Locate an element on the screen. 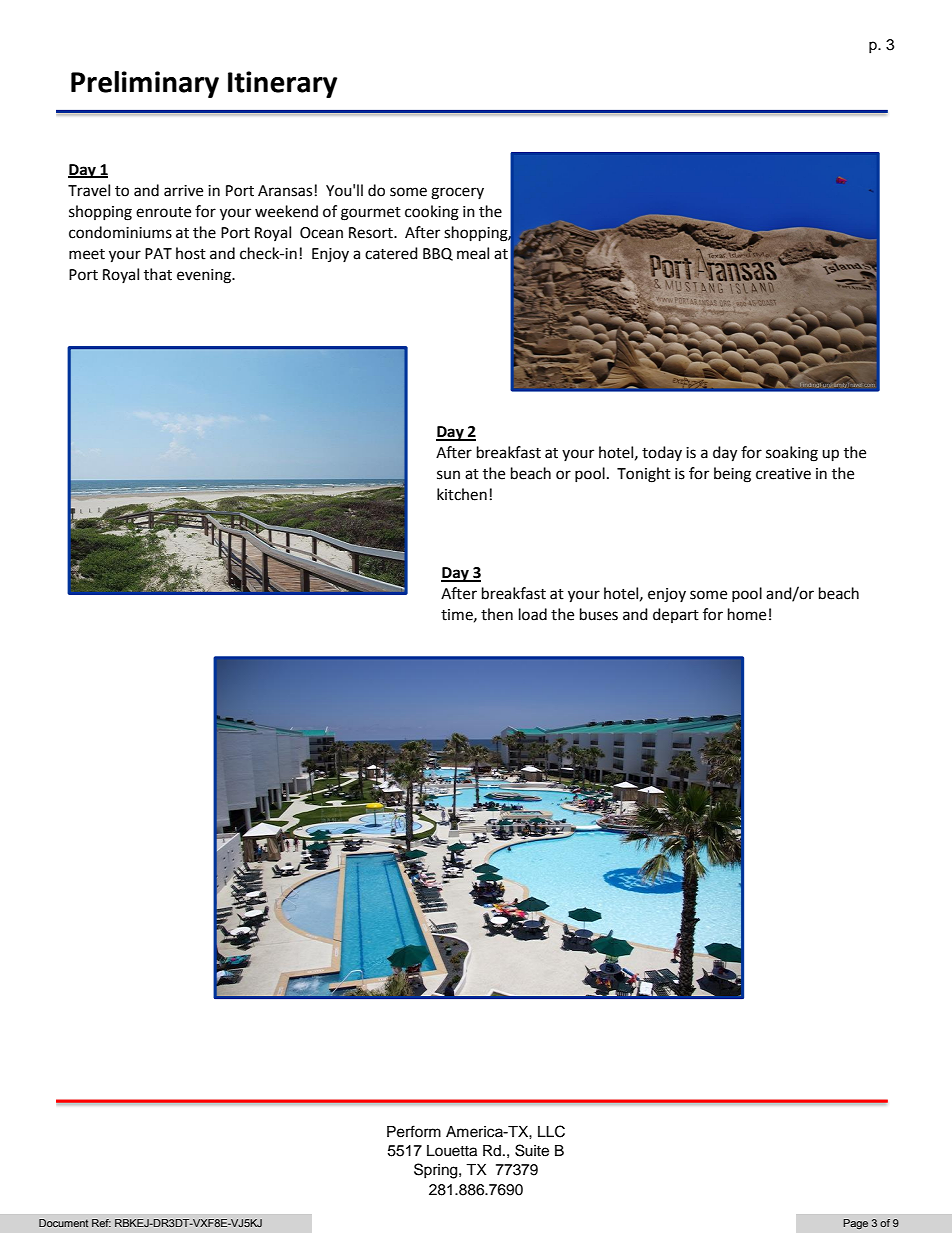 This screenshot has height=1233, width=952. then is located at coordinates (497, 614).
